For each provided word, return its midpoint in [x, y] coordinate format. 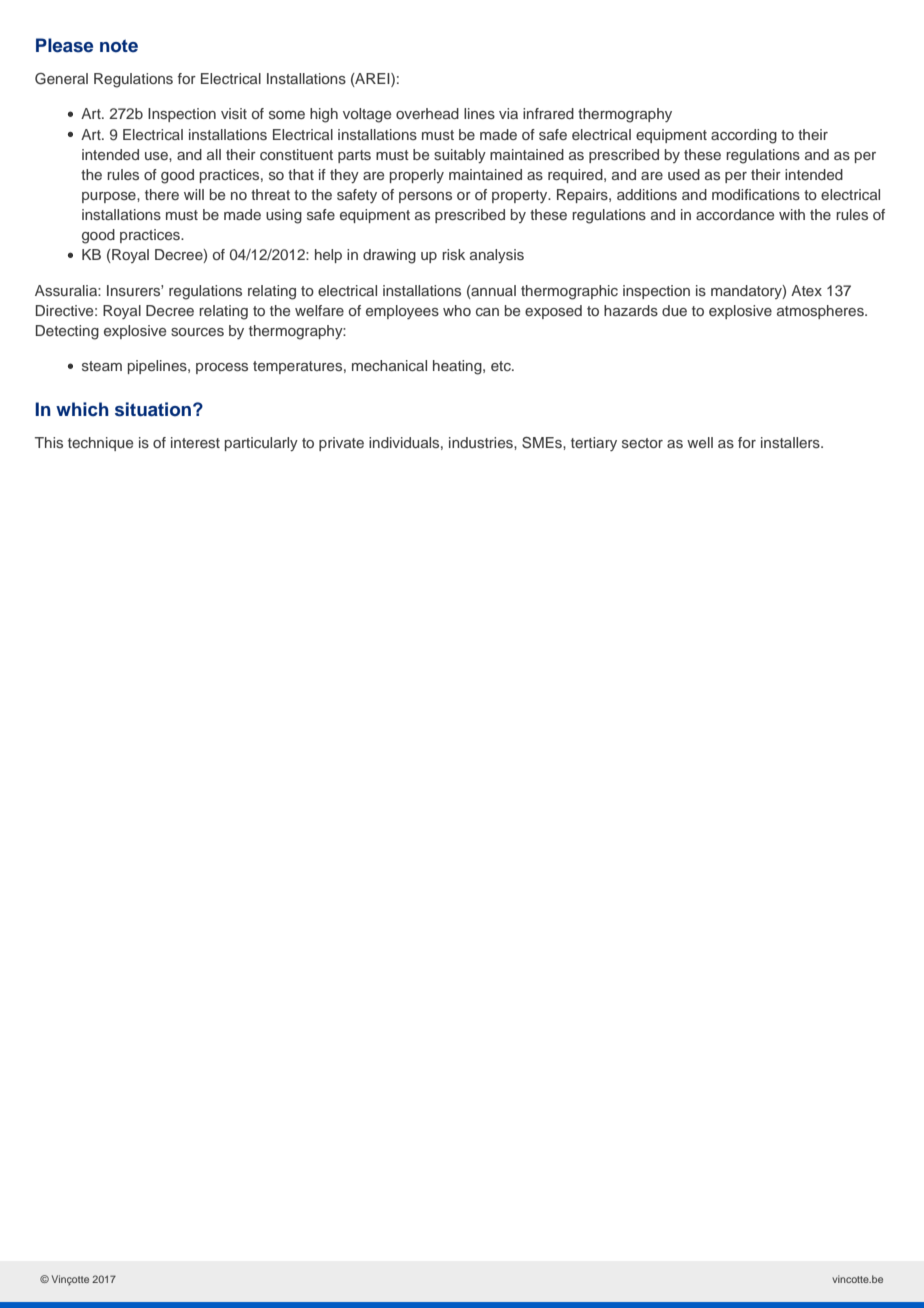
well [700, 442]
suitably [460, 156]
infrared [548, 113]
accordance [735, 214]
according [744, 136]
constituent [296, 154]
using [284, 216]
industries [482, 442]
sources [197, 332]
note [119, 46]
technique [100, 444]
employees [402, 312]
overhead [427, 113]
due [674, 310]
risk [453, 254]
